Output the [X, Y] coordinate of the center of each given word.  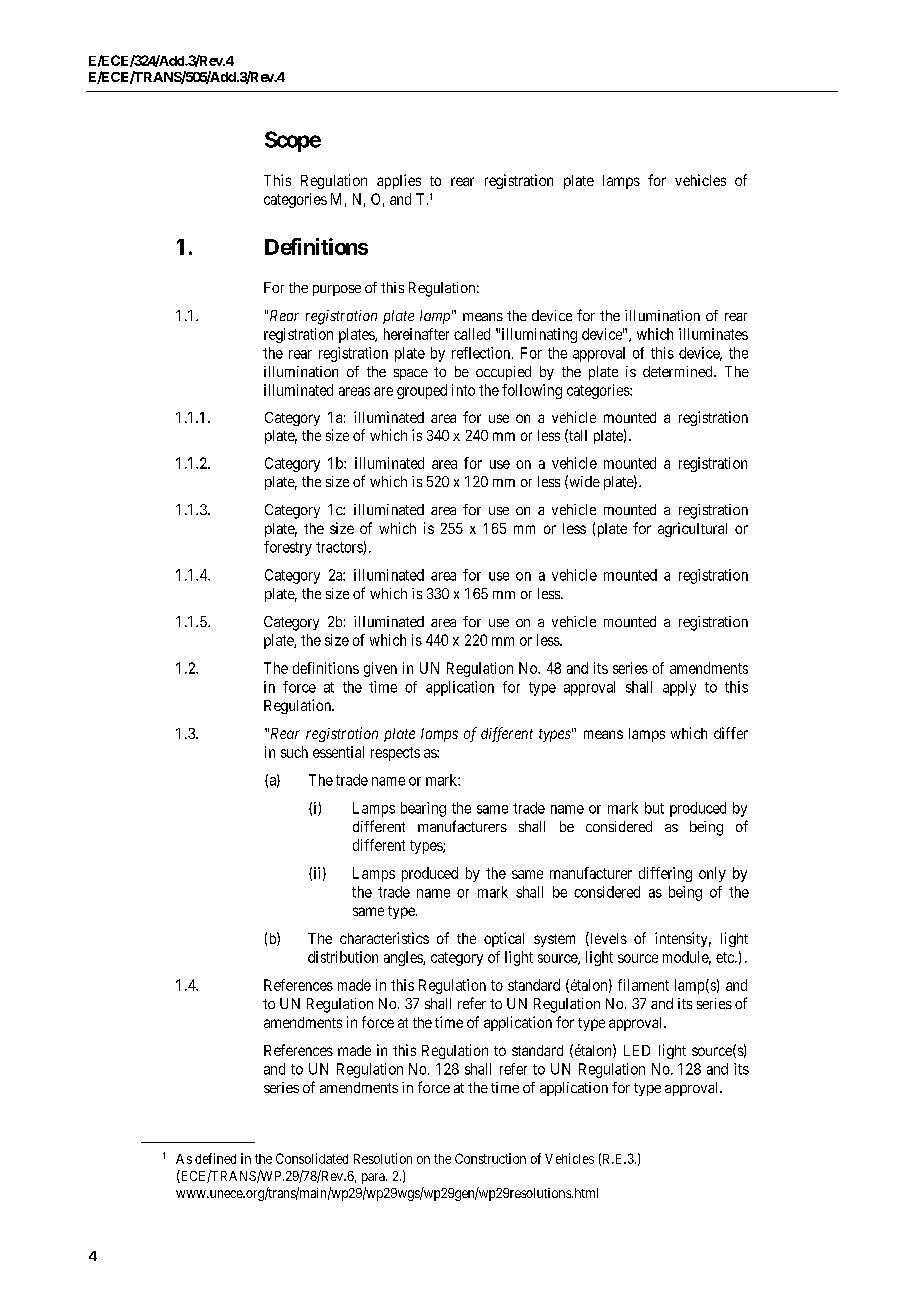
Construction [490, 1158]
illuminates [713, 334]
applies [399, 181]
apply [679, 688]
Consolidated [312, 1158]
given [380, 669]
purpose [337, 290]
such [294, 752]
